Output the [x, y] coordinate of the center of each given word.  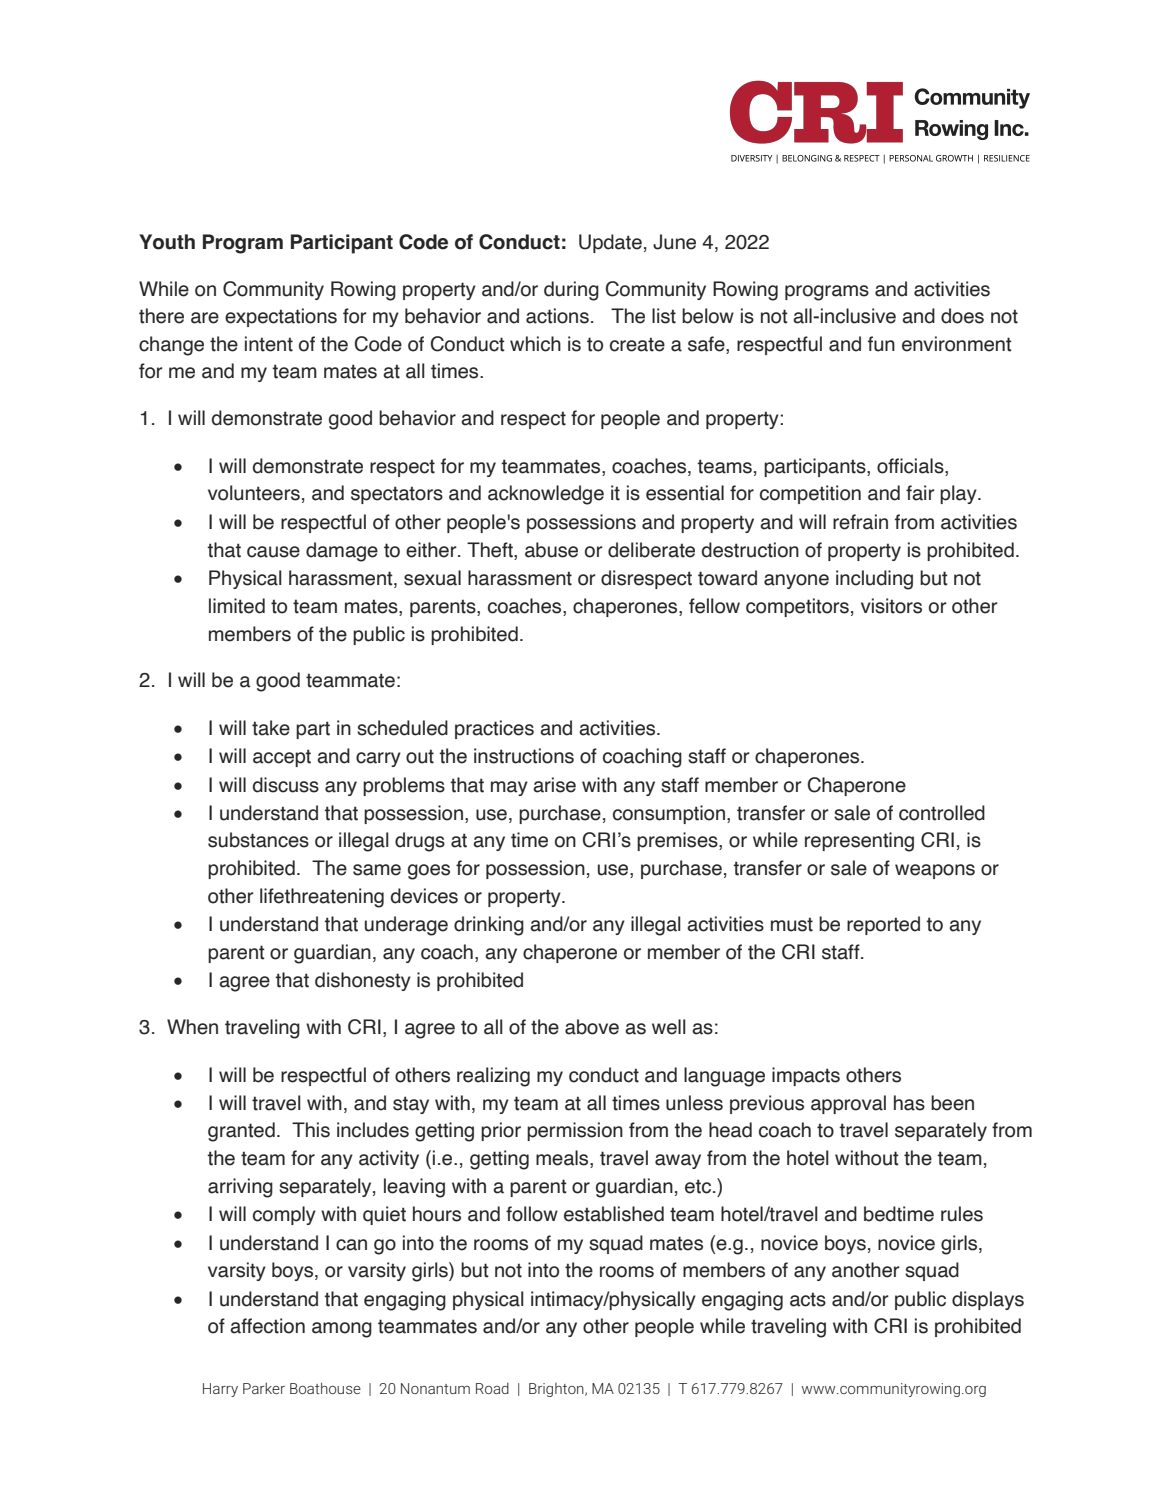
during [571, 291]
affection [267, 1326]
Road [492, 1388]
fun [881, 344]
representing [859, 842]
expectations [281, 317]
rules [962, 1214]
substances [258, 840]
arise [554, 785]
